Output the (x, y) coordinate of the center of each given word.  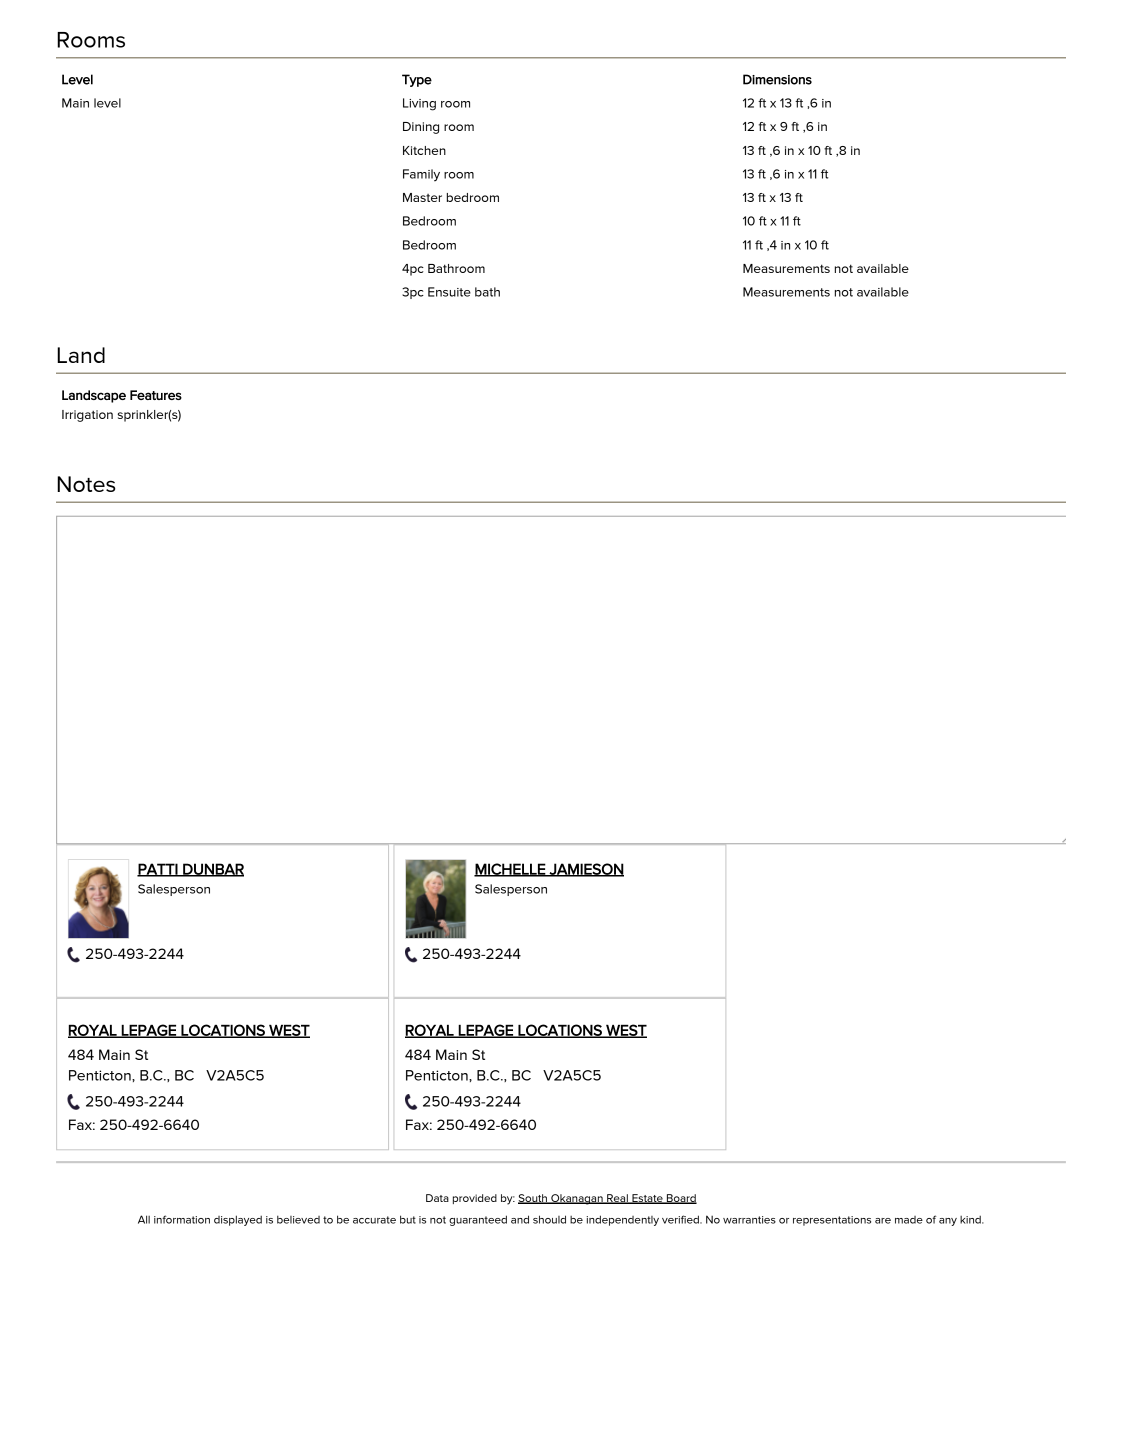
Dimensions (777, 79)
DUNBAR (212, 870)
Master (422, 197)
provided (475, 1199)
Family (421, 175)
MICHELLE (510, 870)
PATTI (158, 870)
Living (419, 104)
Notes (86, 484)
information (182, 1219)
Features (156, 395)
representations (832, 1221)
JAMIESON (585, 870)
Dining (421, 128)
